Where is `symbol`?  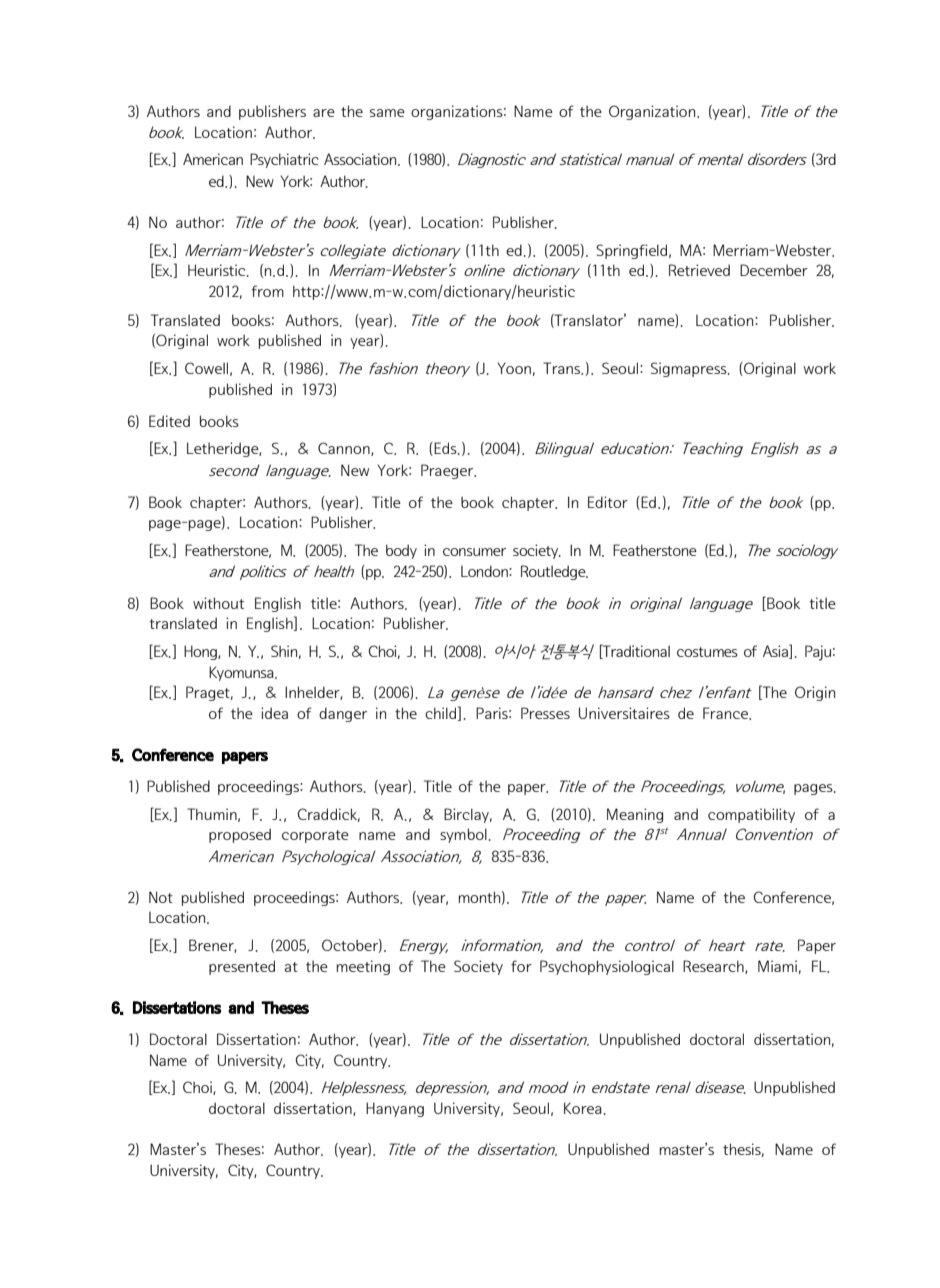
symbol is located at coordinates (463, 835).
